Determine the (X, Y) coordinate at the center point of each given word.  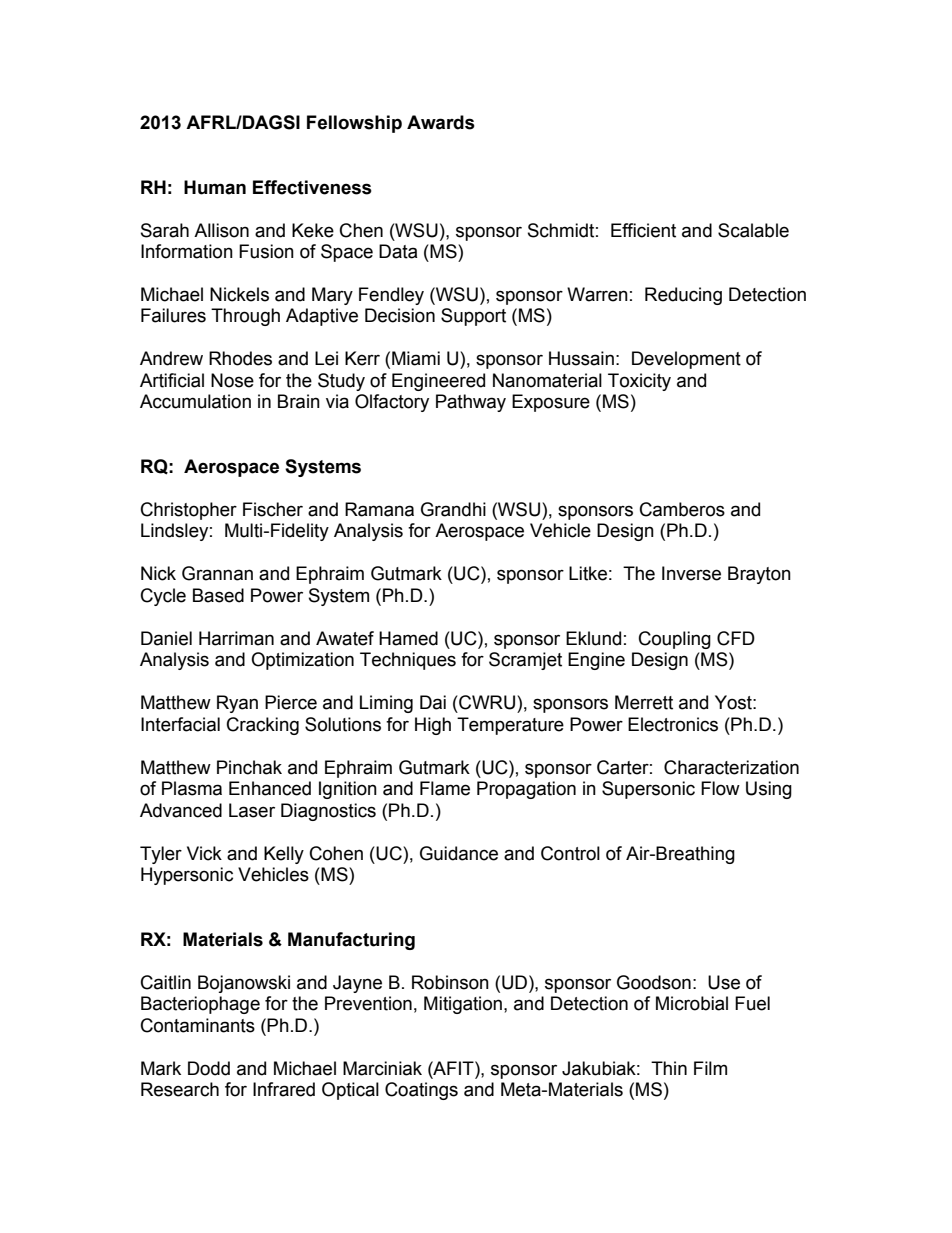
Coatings (421, 1091)
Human (215, 187)
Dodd (209, 1068)
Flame (445, 788)
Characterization (731, 767)
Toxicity (639, 382)
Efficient (643, 230)
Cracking (263, 726)
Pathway (471, 403)
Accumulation (195, 401)
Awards (441, 122)
